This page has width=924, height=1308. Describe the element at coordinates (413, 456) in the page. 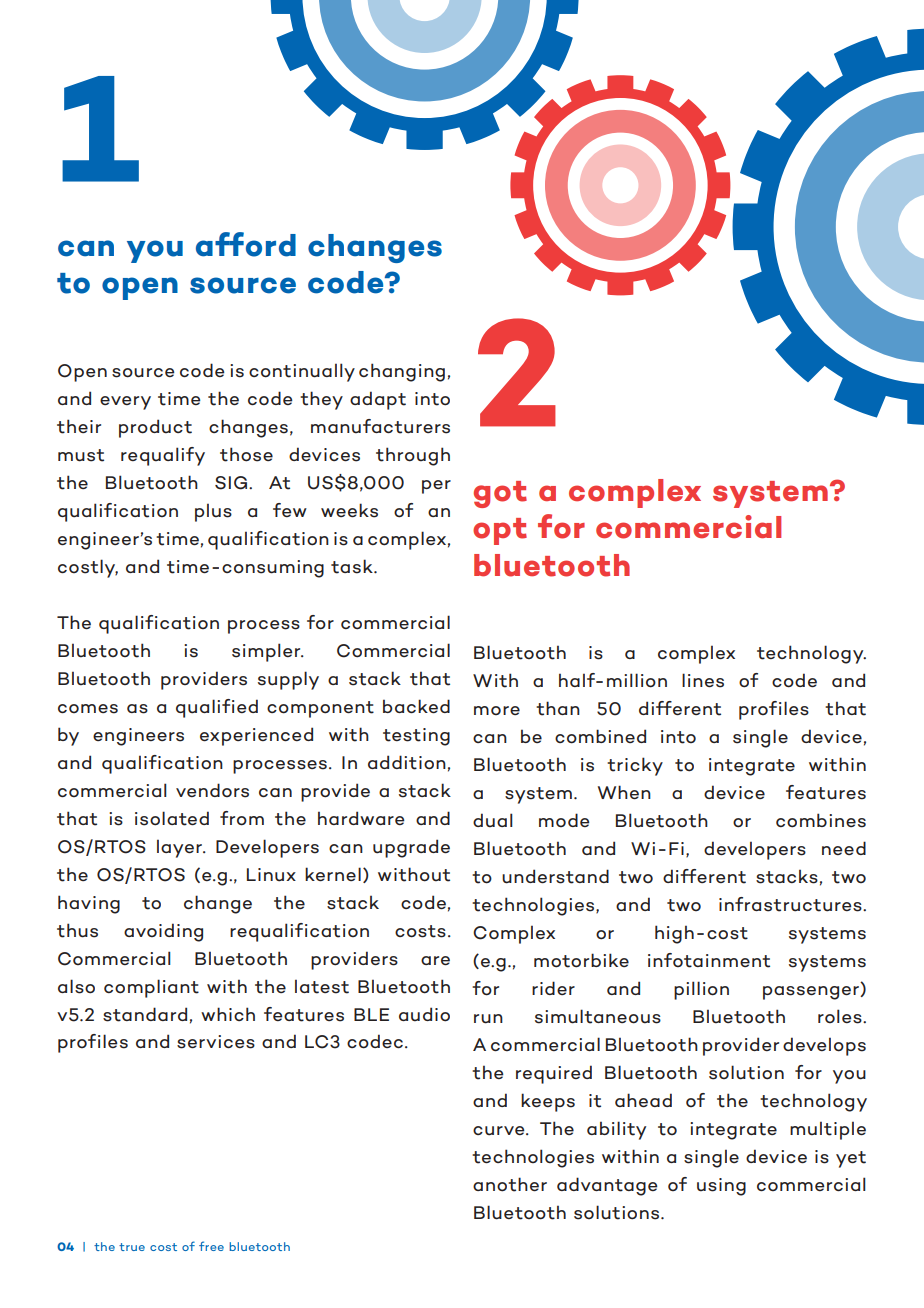

I see `through` at that location.
